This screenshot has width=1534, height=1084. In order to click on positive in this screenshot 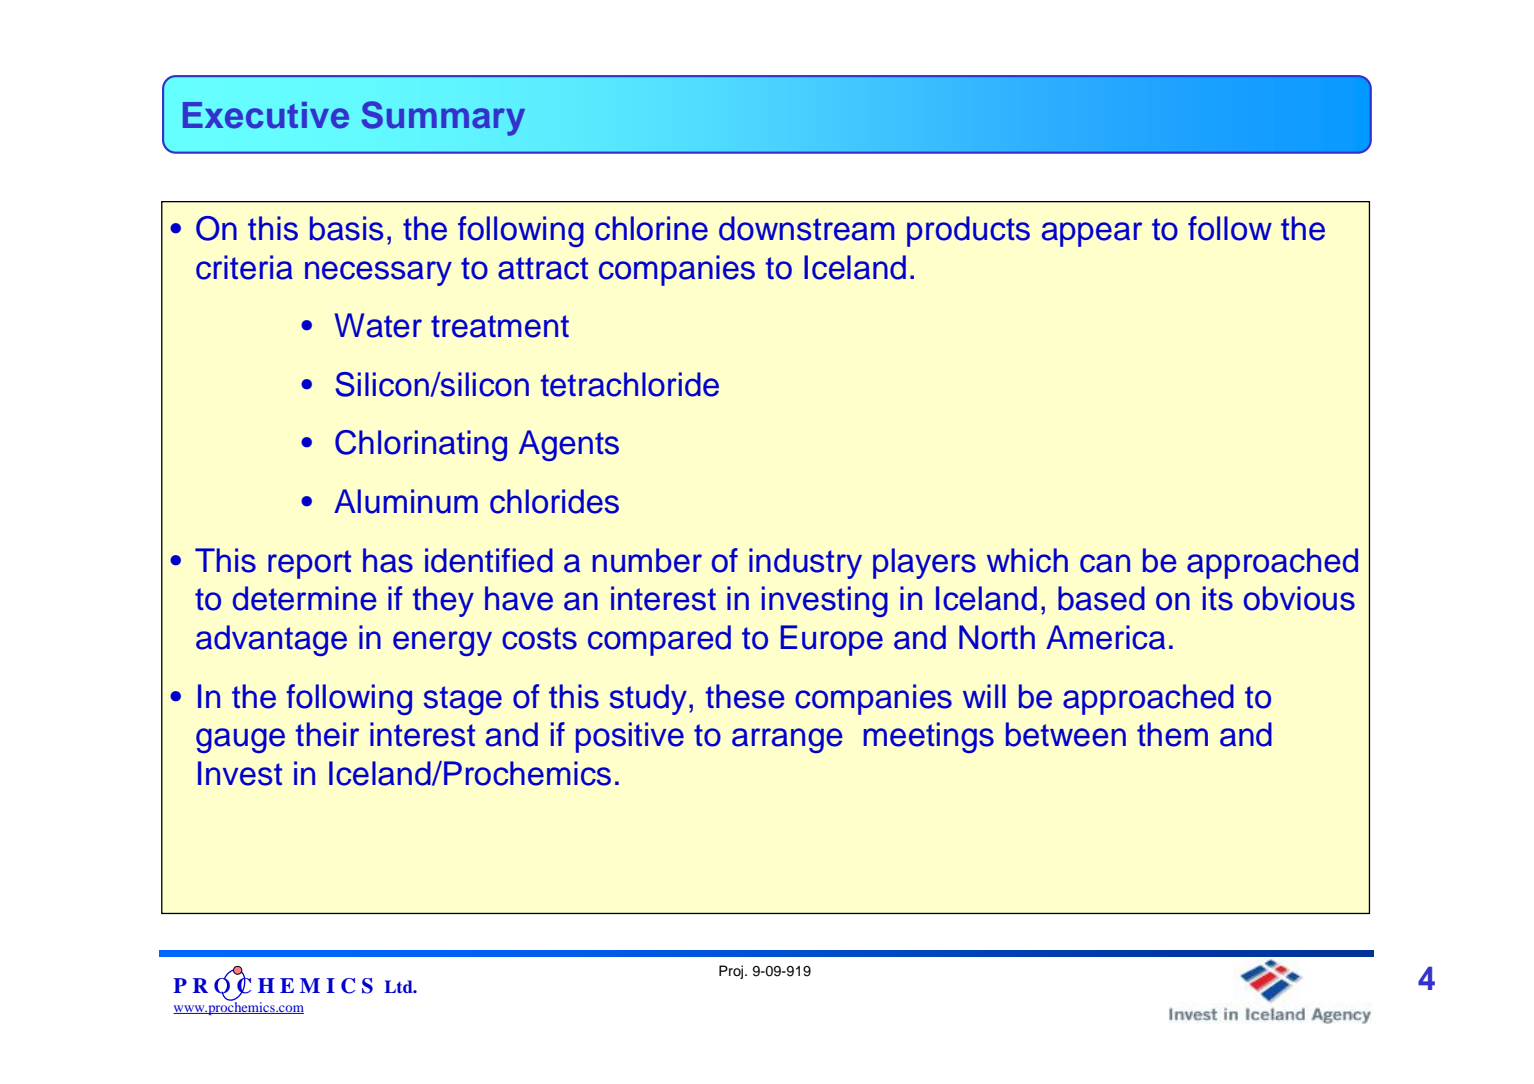, I will do `click(630, 737)`.
